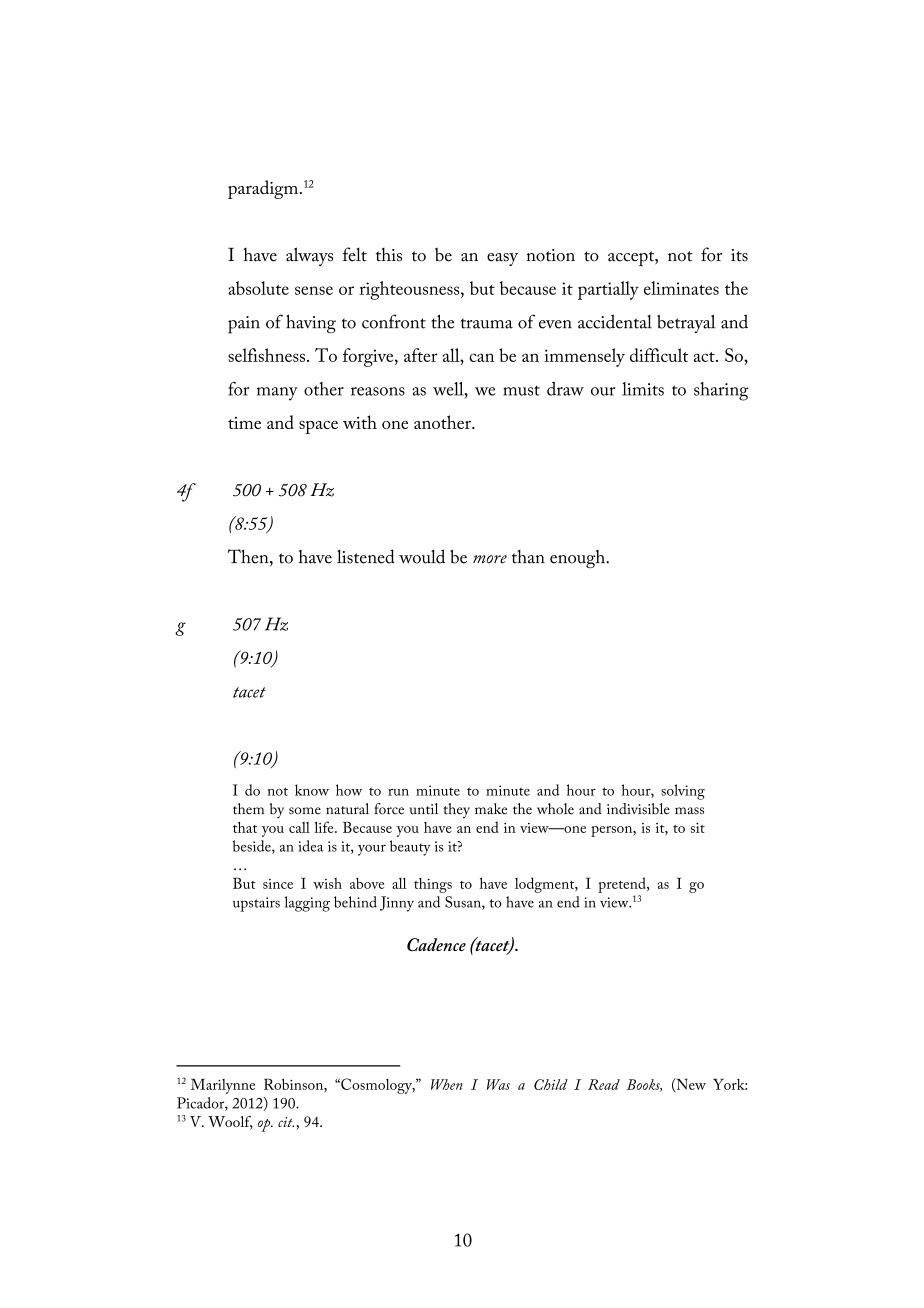 This screenshot has width=924, height=1308. I want to click on Read, so click(604, 1084).
